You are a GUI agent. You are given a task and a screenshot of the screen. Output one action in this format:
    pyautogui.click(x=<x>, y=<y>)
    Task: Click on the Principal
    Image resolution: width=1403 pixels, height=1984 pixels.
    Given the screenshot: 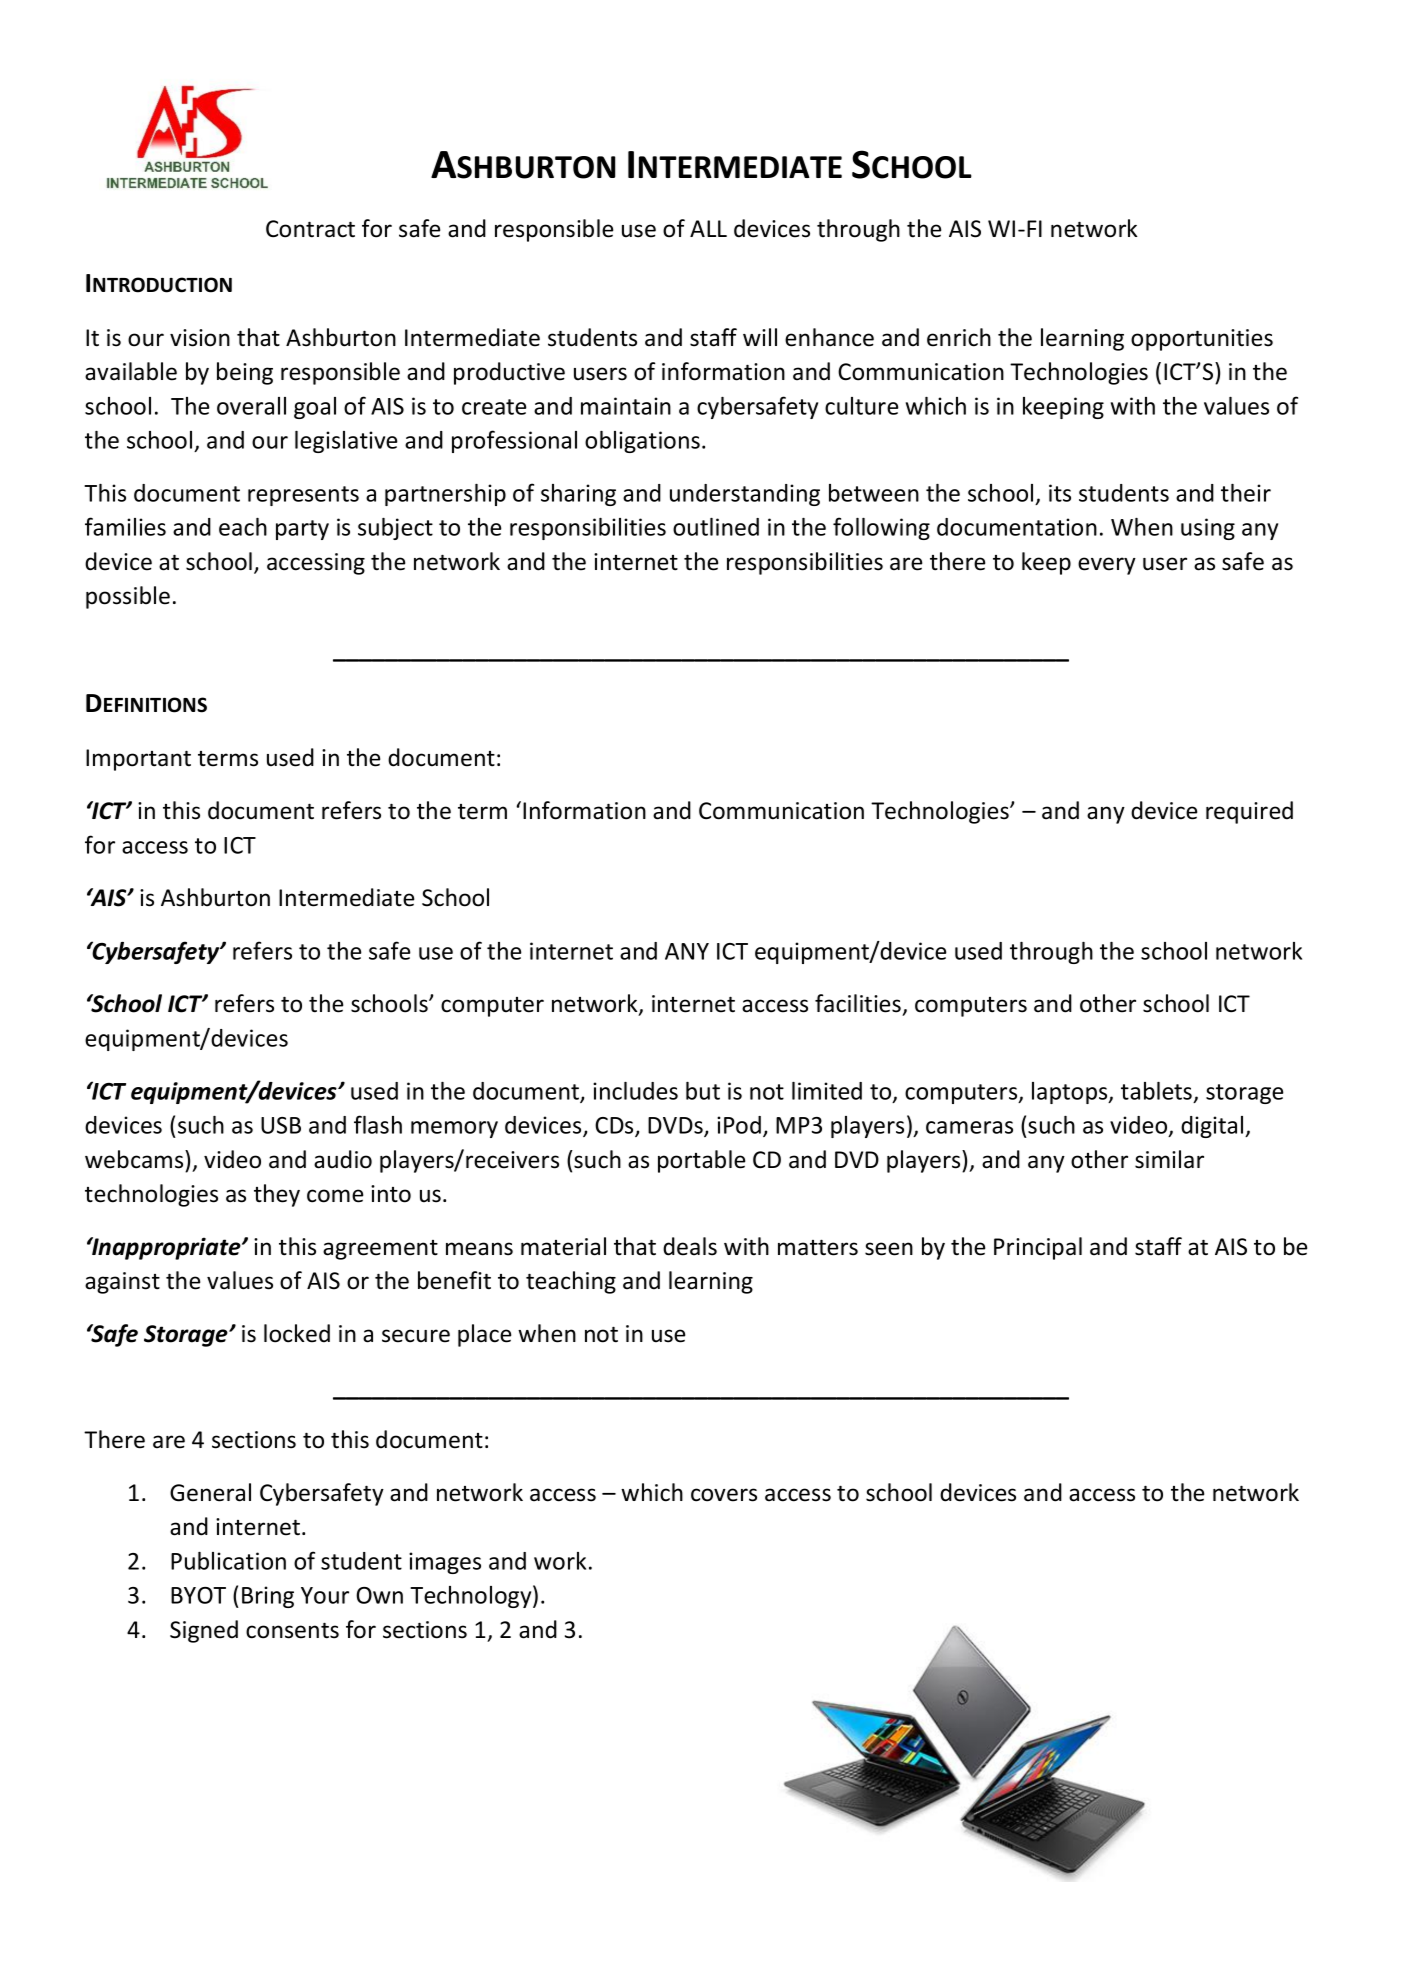 What is the action you would take?
    pyautogui.click(x=1038, y=1248)
